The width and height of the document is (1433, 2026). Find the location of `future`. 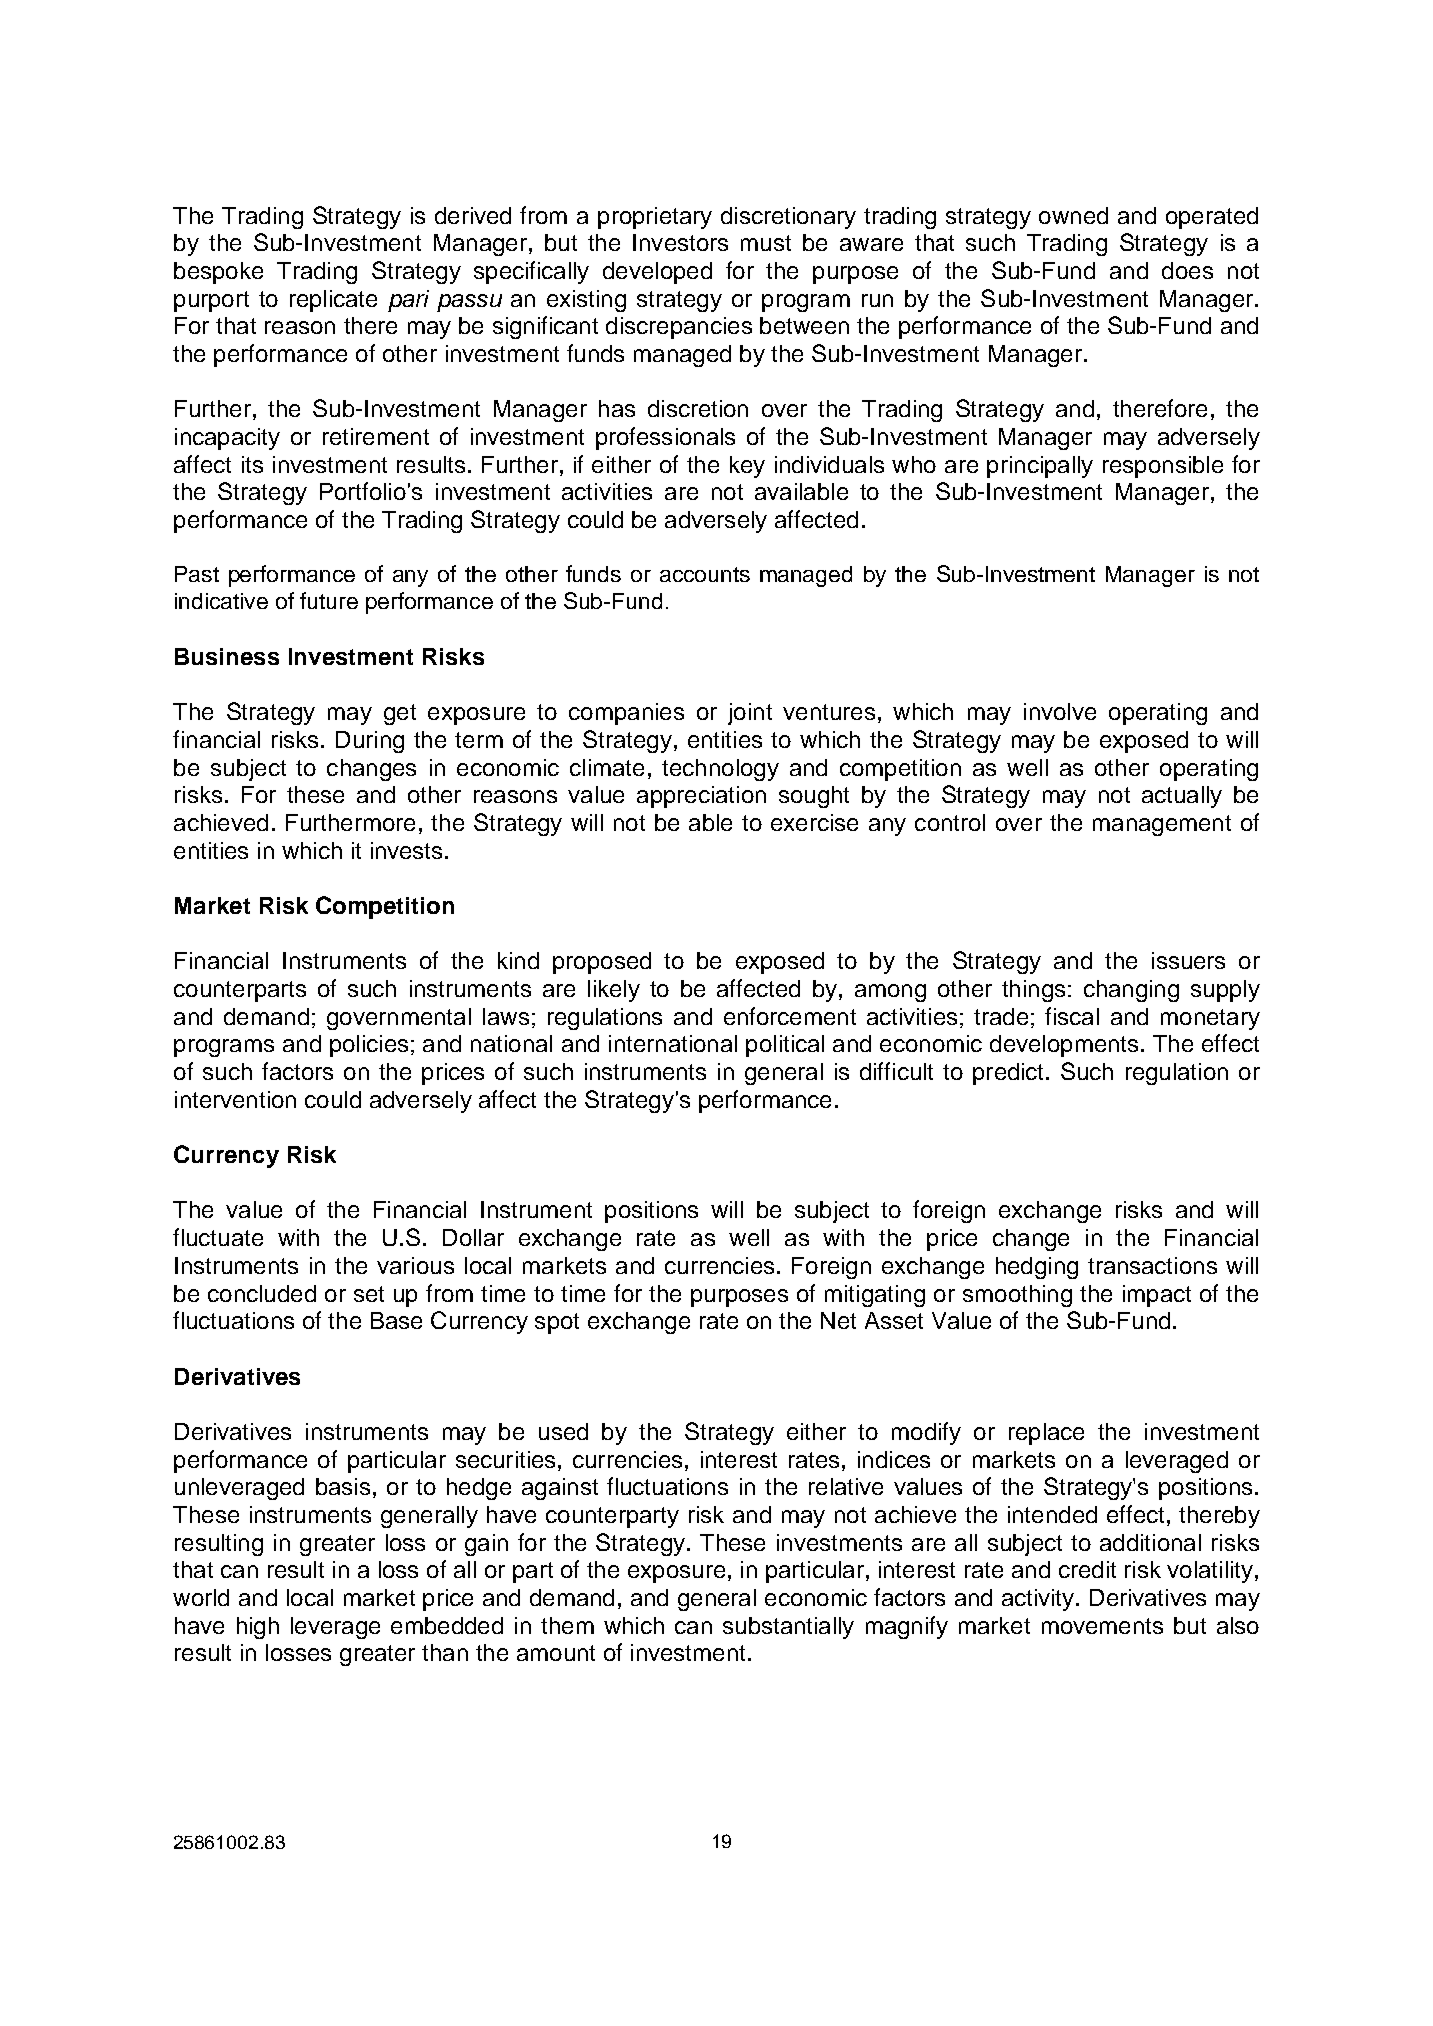

future is located at coordinates (329, 600).
